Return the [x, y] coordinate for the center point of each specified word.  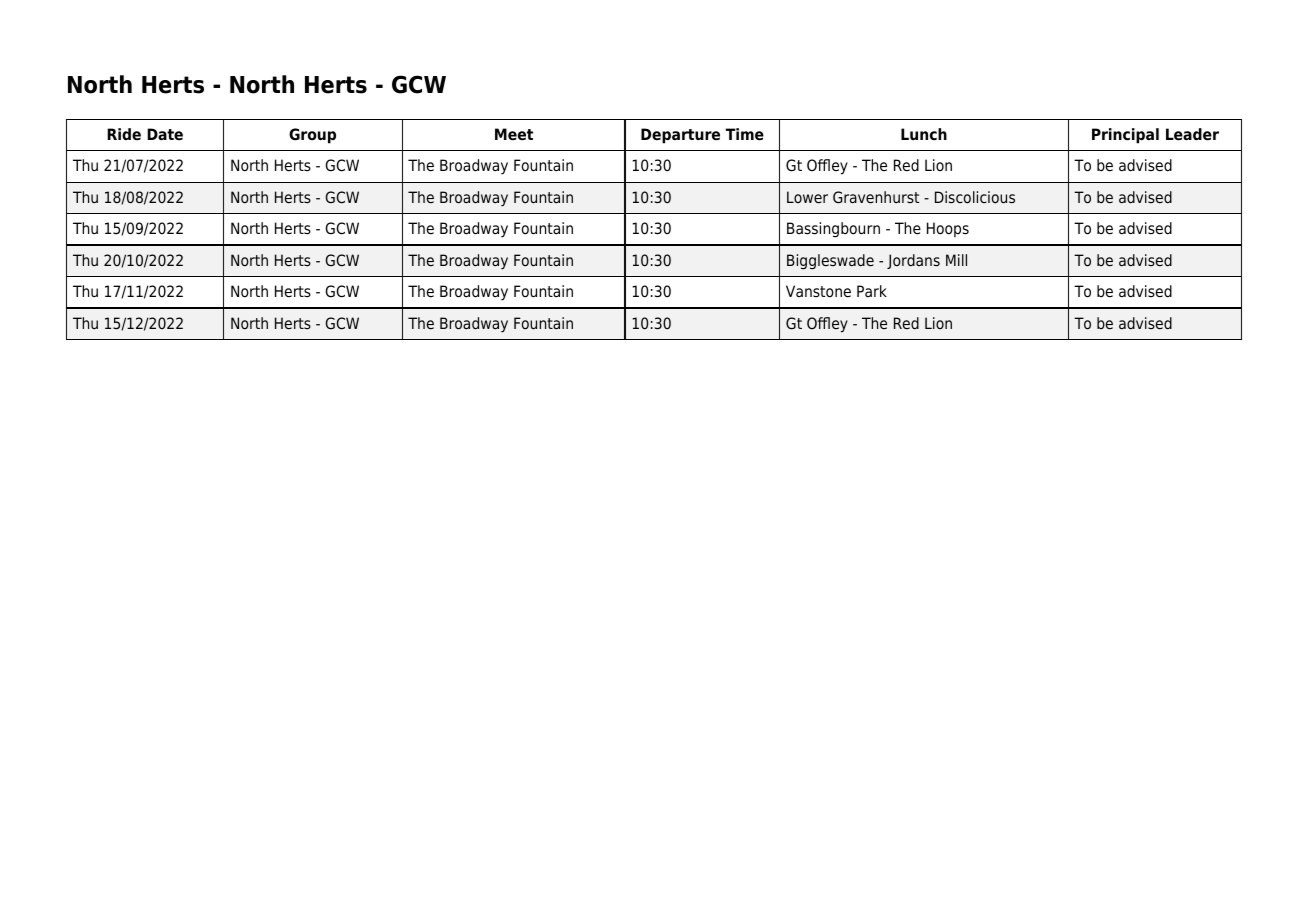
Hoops [948, 229]
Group [312, 136]
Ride [124, 134]
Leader [1192, 134]
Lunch [924, 134]
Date [165, 134]
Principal [1125, 136]
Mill [956, 260]
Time [745, 134]
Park [872, 291]
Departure [680, 136]
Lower [807, 197]
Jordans [913, 261]
